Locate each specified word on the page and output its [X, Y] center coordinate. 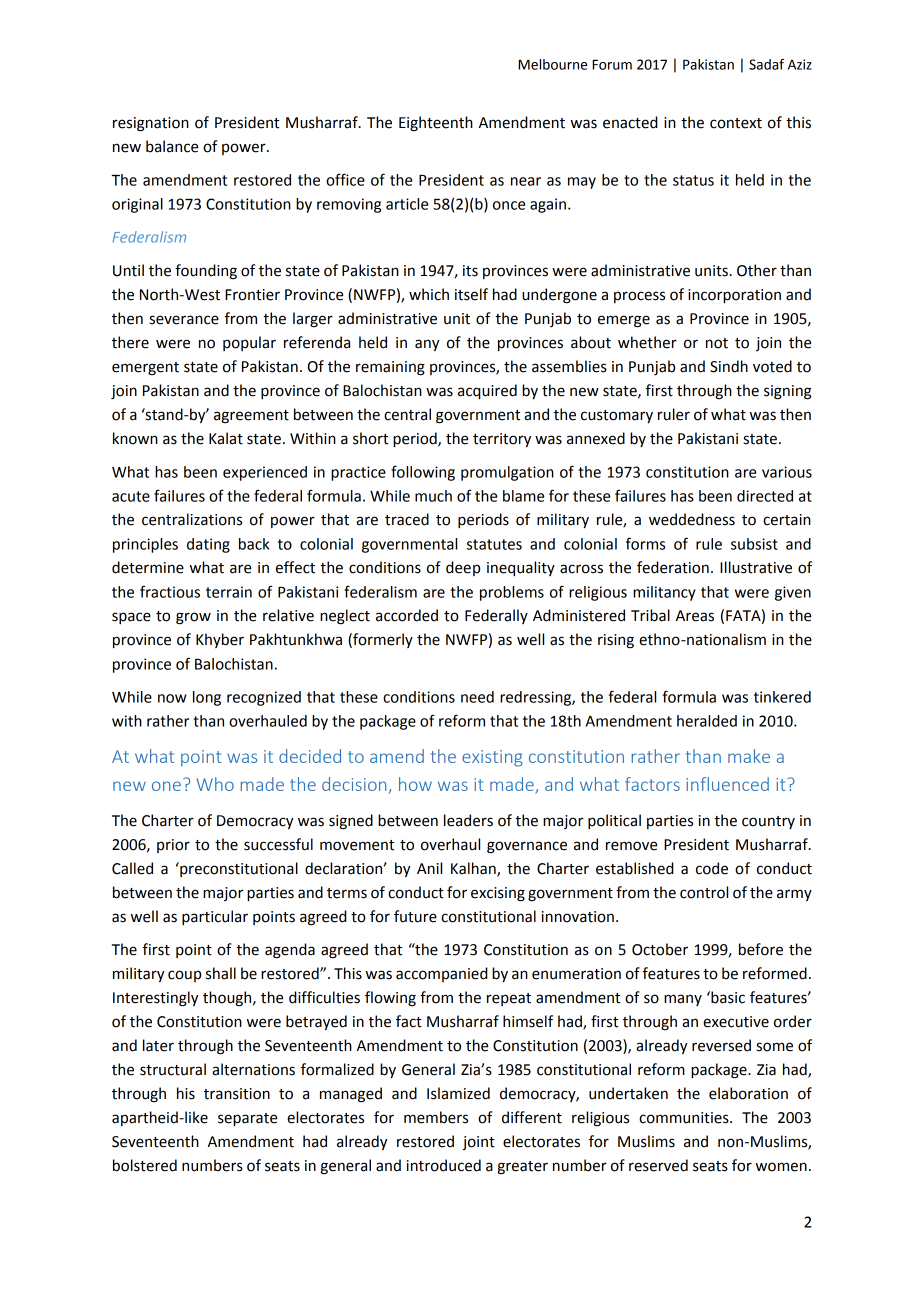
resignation [151, 124]
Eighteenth [436, 124]
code [712, 868]
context [736, 123]
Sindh [729, 366]
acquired [487, 392]
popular [249, 343]
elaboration [748, 1093]
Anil [429, 868]
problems [512, 593]
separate [247, 1119]
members [436, 1117]
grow [193, 618]
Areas [695, 616]
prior [173, 846]
